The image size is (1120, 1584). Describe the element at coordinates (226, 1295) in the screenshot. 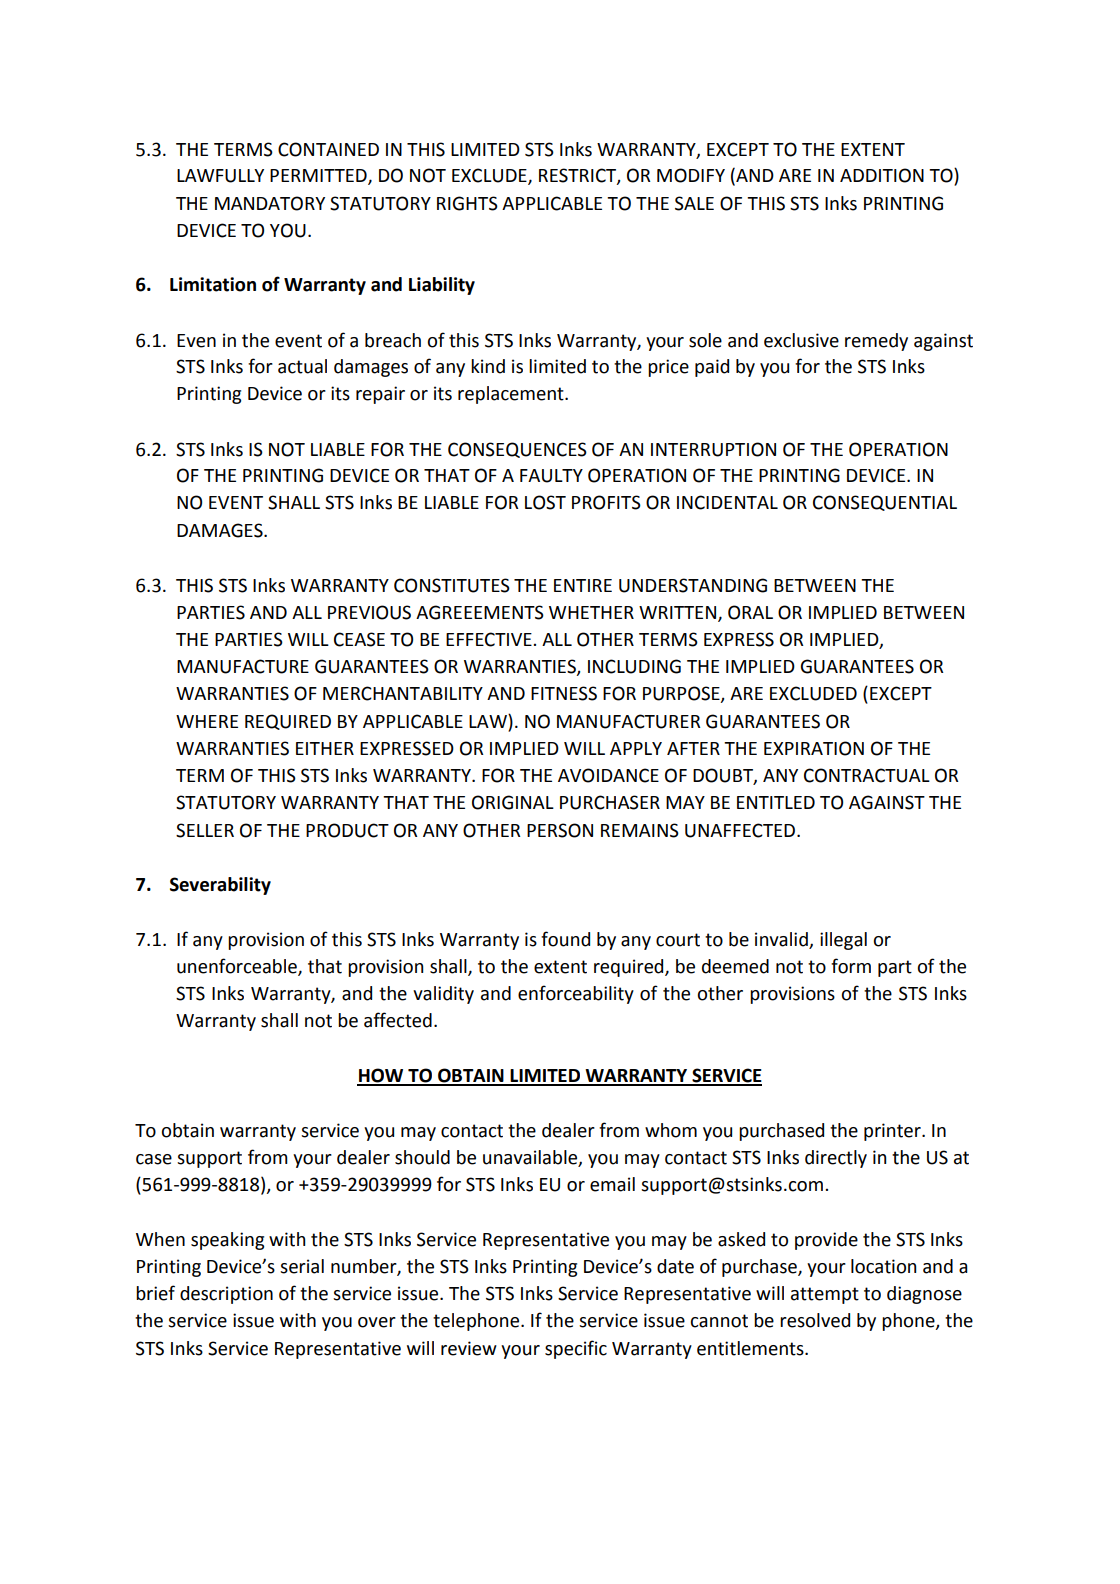

I see `description` at that location.
